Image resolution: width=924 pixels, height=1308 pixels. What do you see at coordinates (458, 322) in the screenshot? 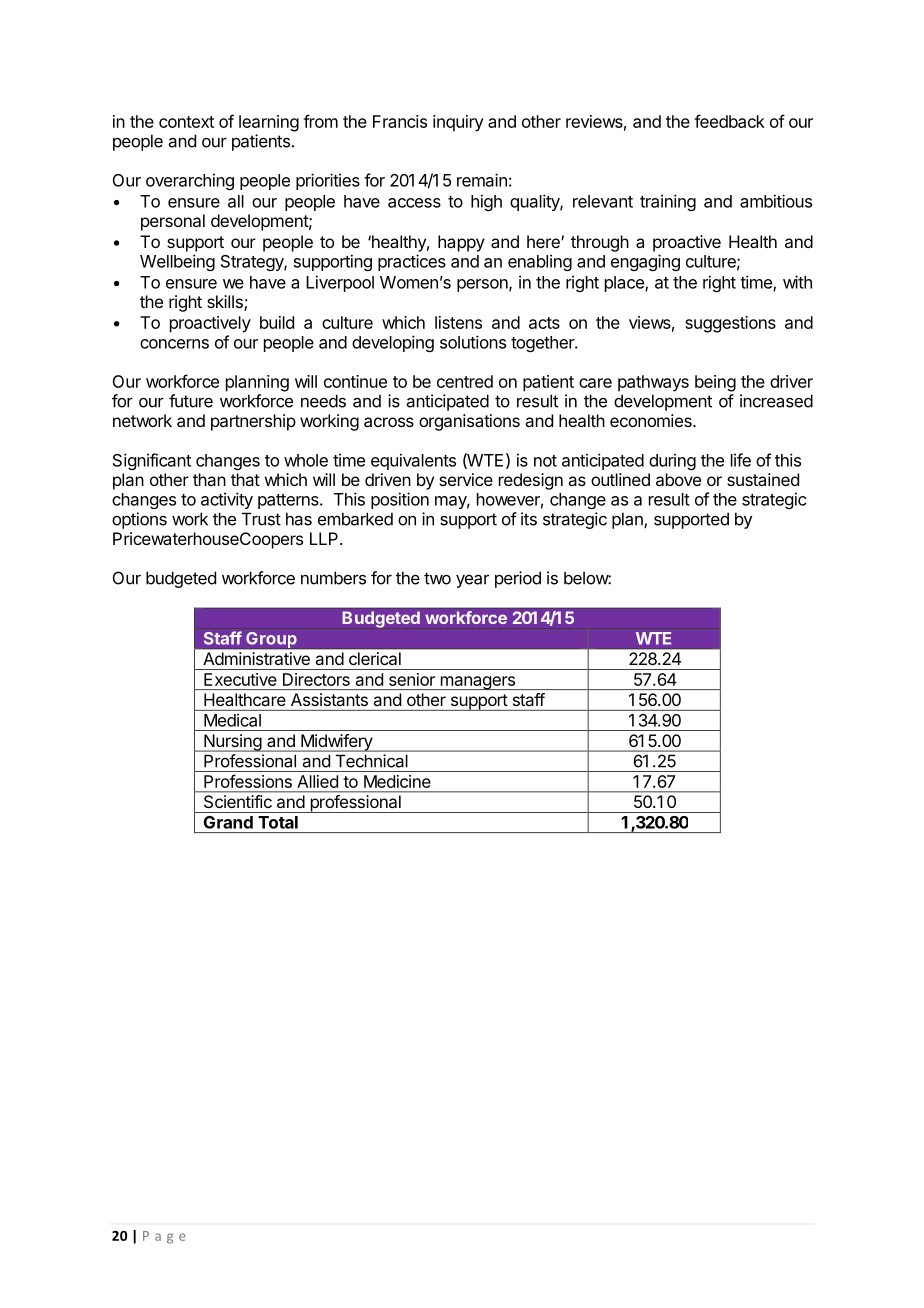
I see `listens` at bounding box center [458, 322].
